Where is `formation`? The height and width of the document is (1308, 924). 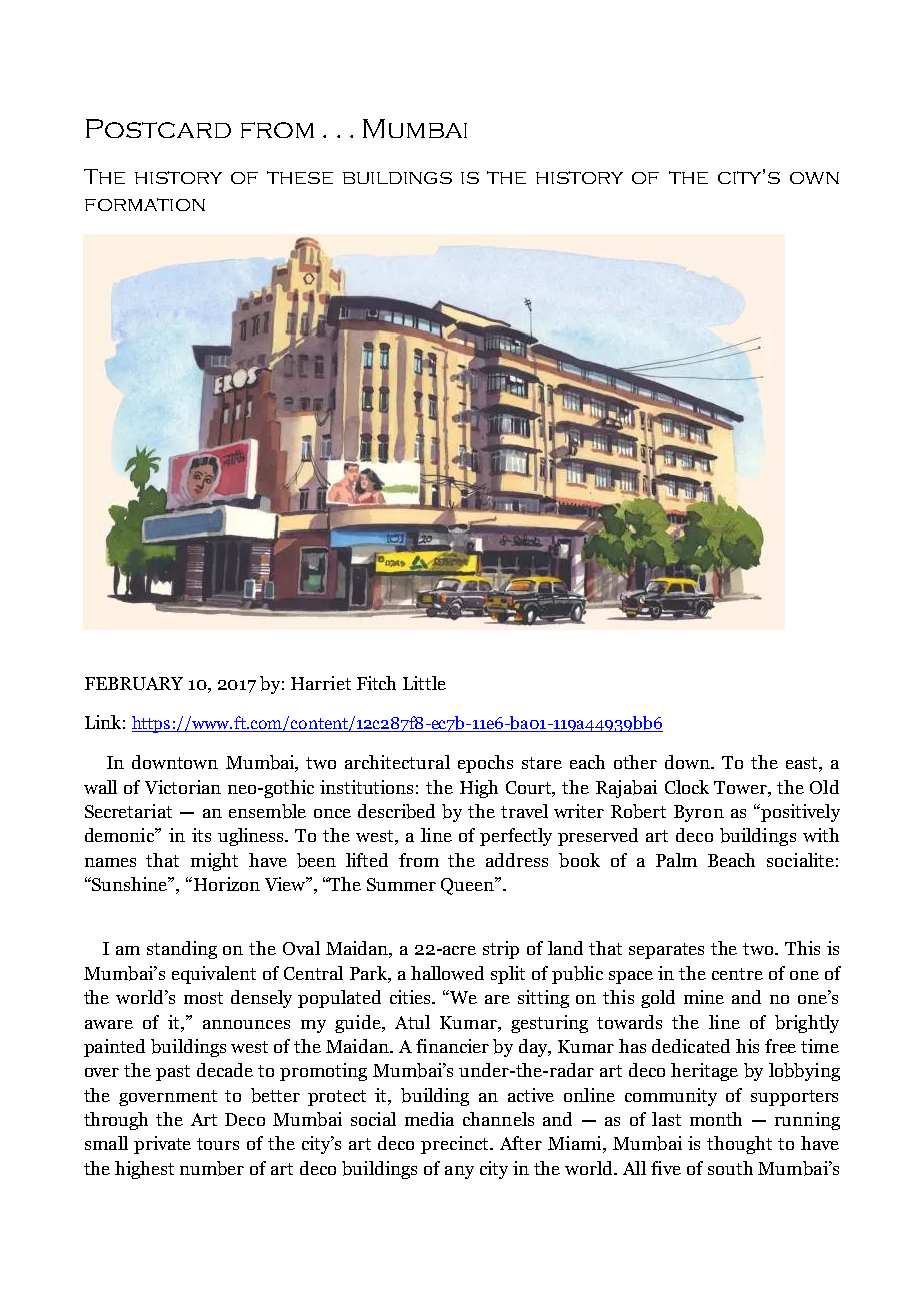
formation is located at coordinates (145, 204).
